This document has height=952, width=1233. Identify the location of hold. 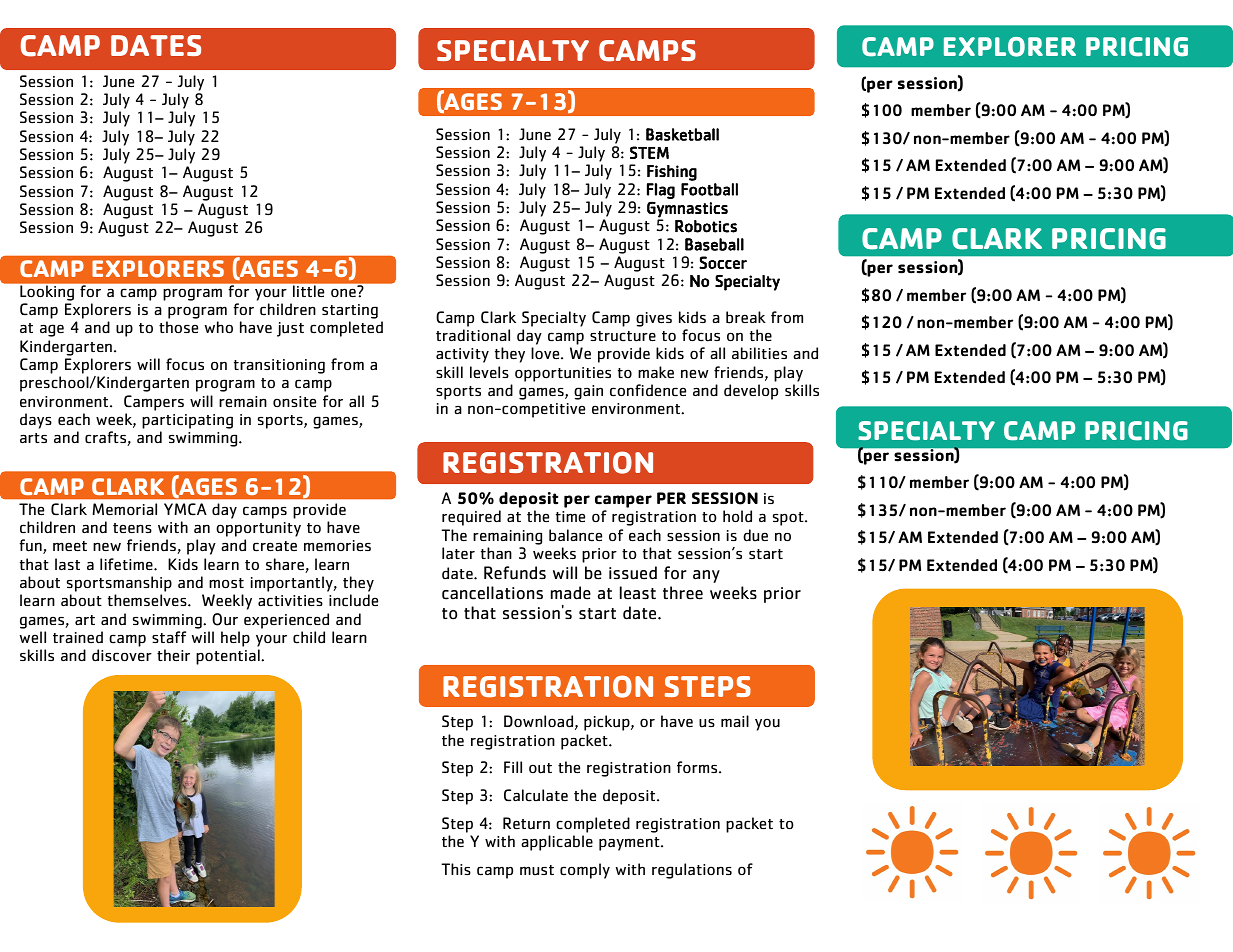
(737, 516).
